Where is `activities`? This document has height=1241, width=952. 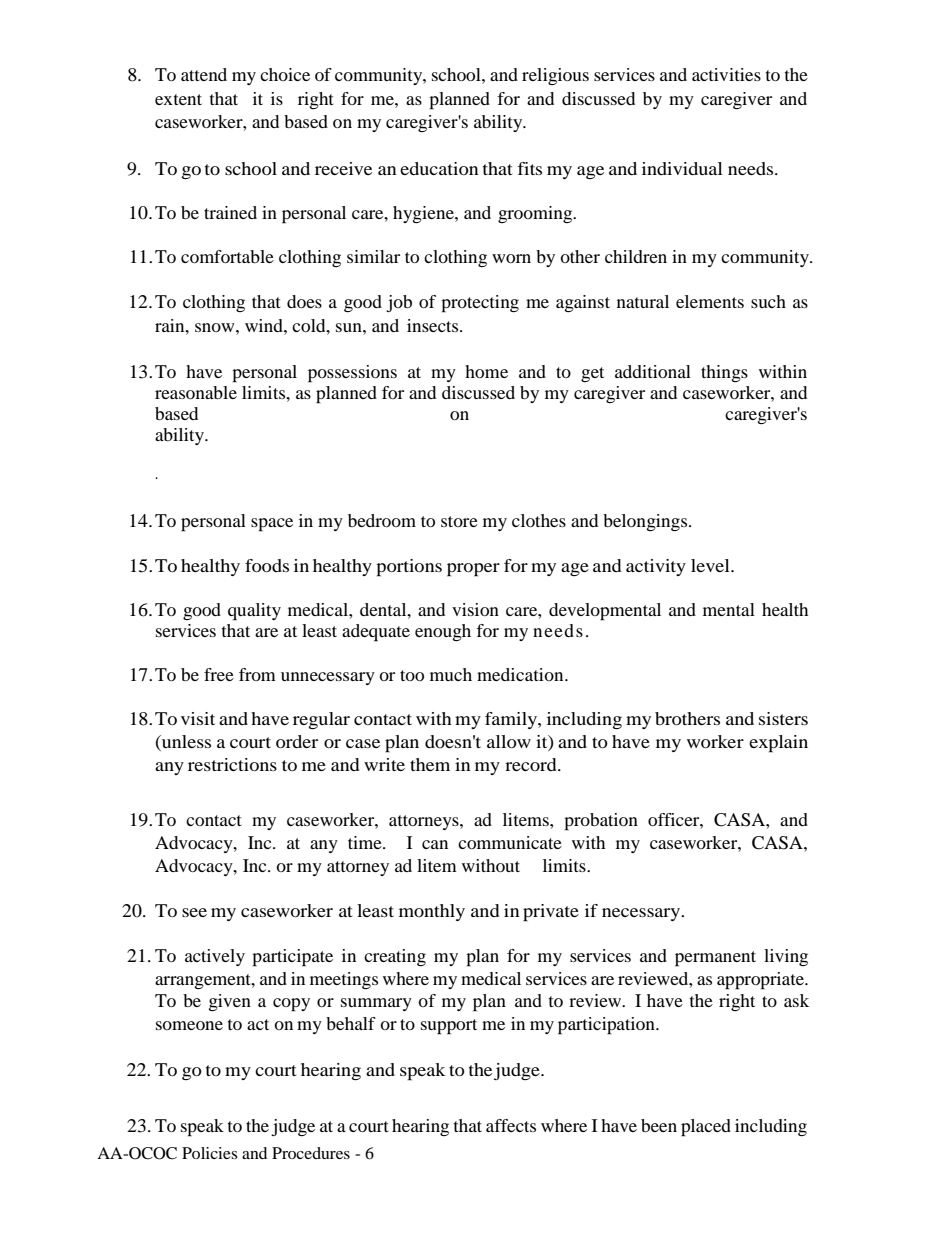
activities is located at coordinates (726, 74).
